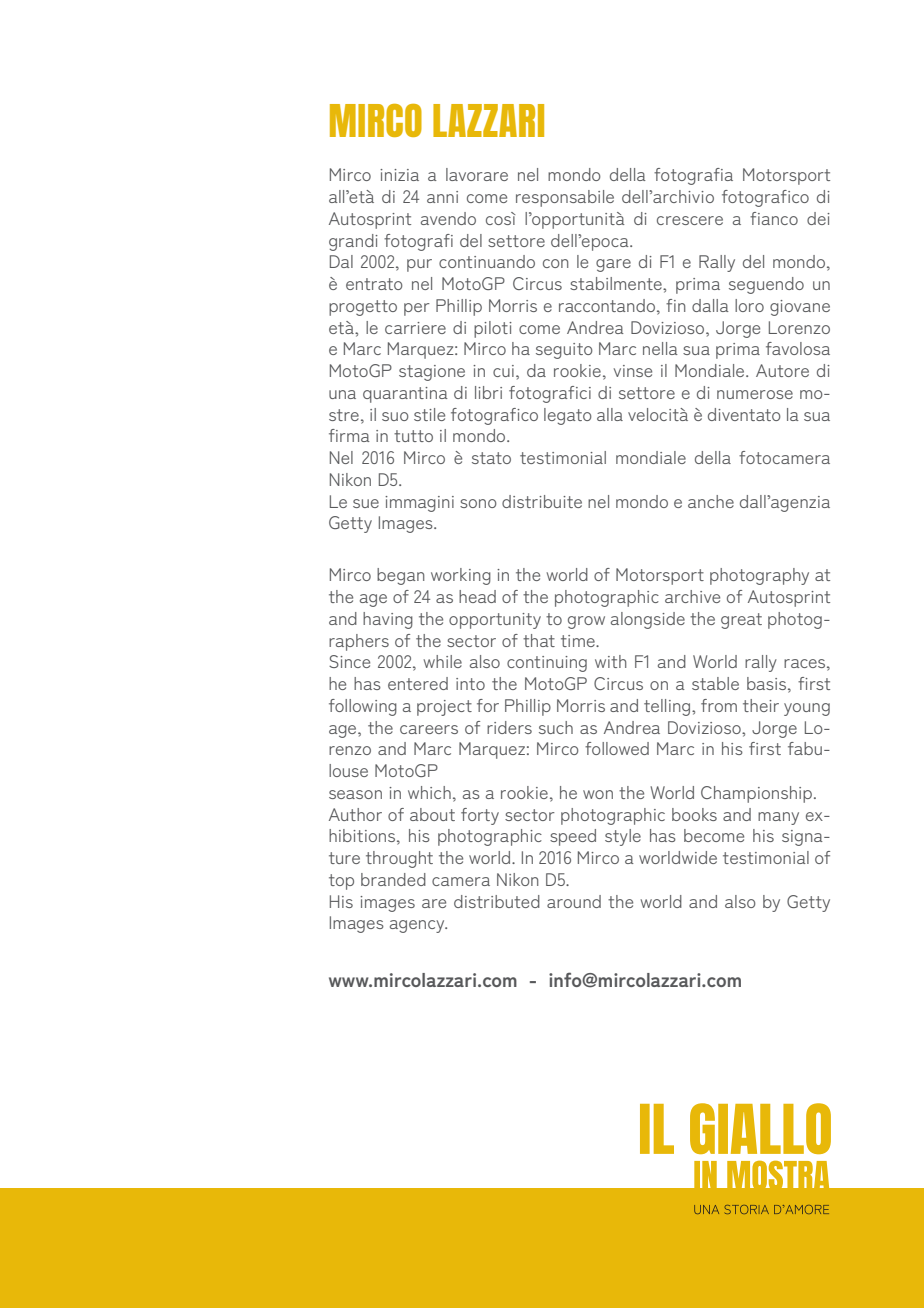 The height and width of the screenshot is (1308, 924). Describe the element at coordinates (676, 305) in the screenshot. I see `fin` at that location.
